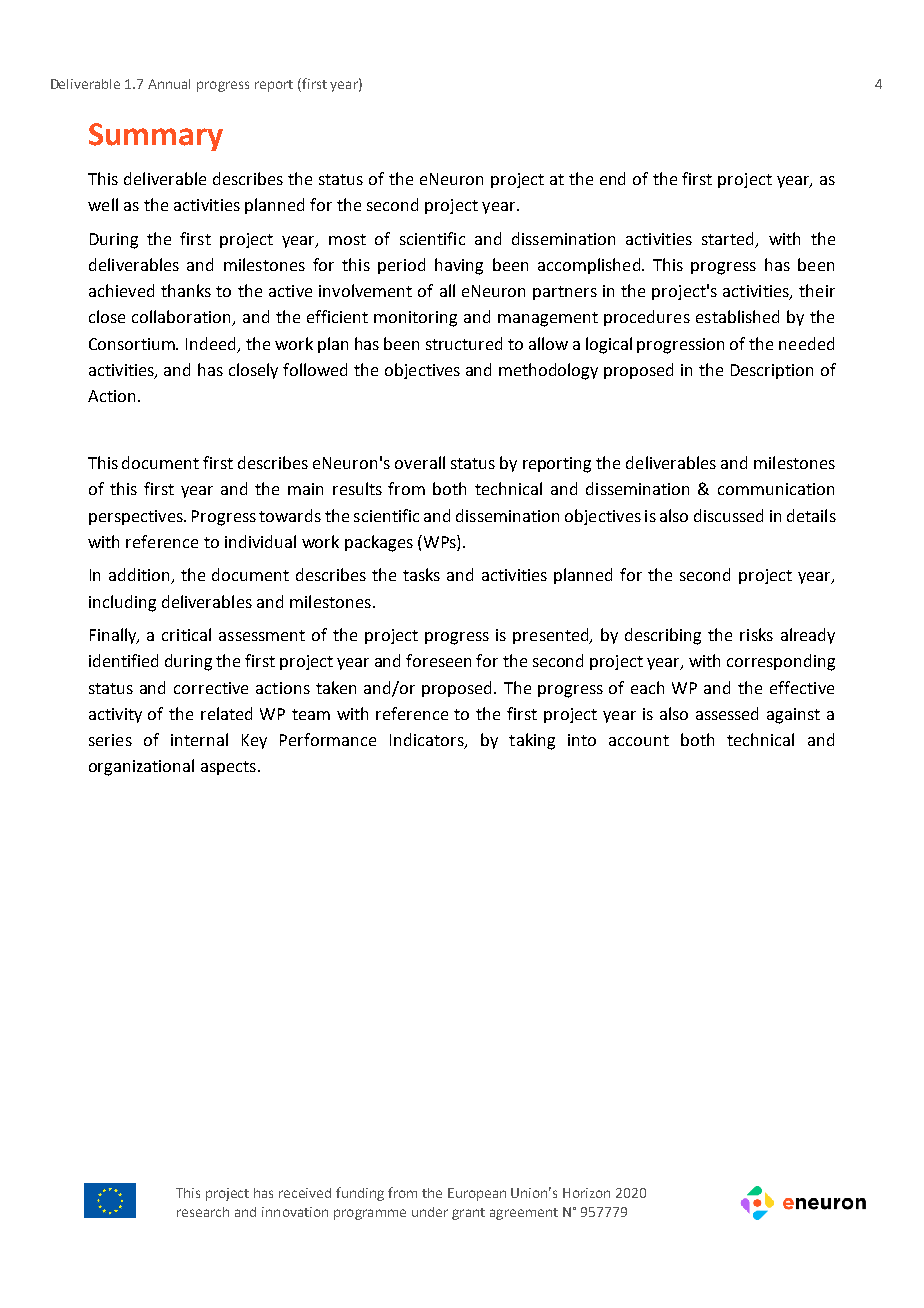 The width and height of the document is (924, 1308). Describe the element at coordinates (428, 740) in the document. I see `Indicators` at that location.
